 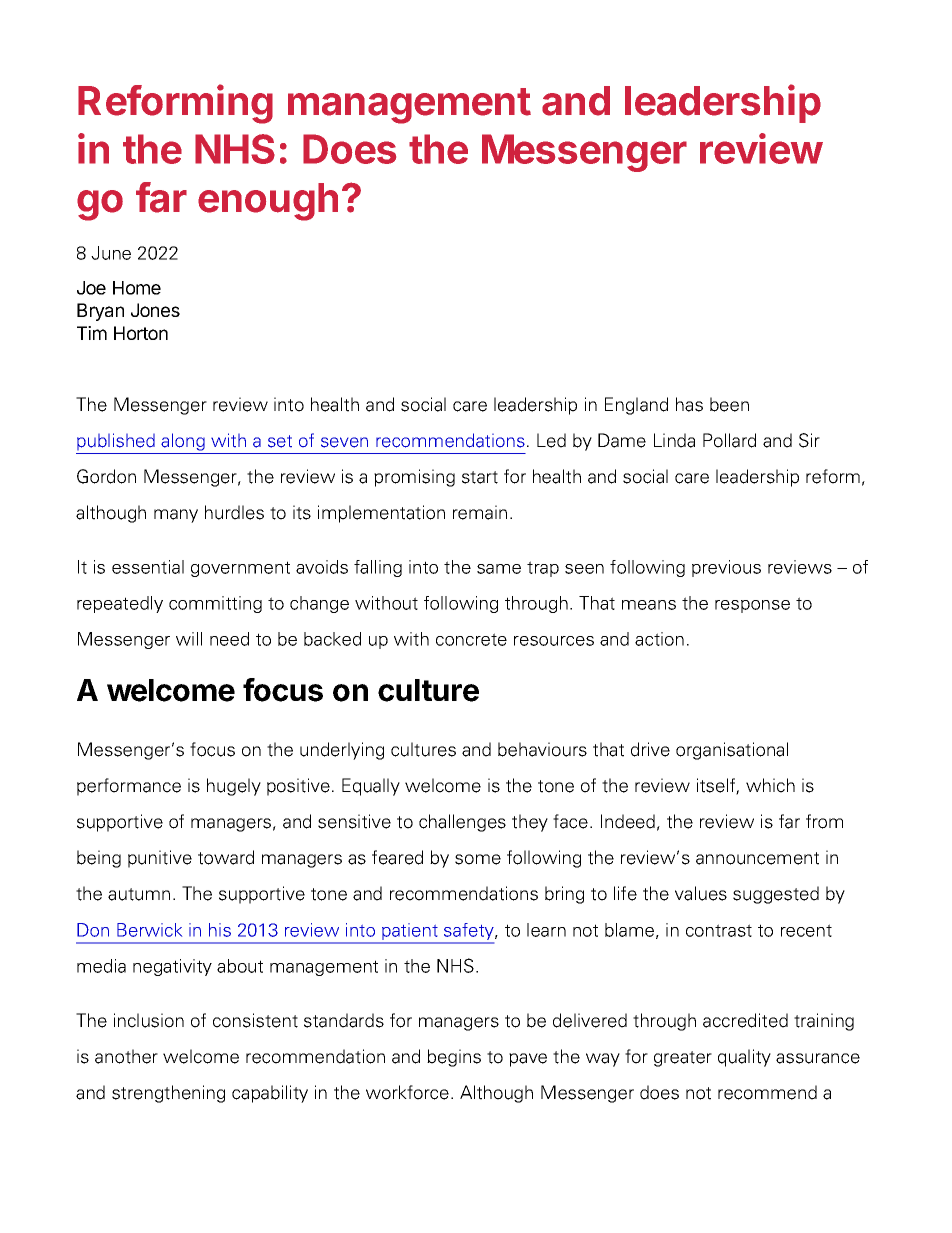 What do you see at coordinates (129, 787) in the image?
I see `performance` at bounding box center [129, 787].
